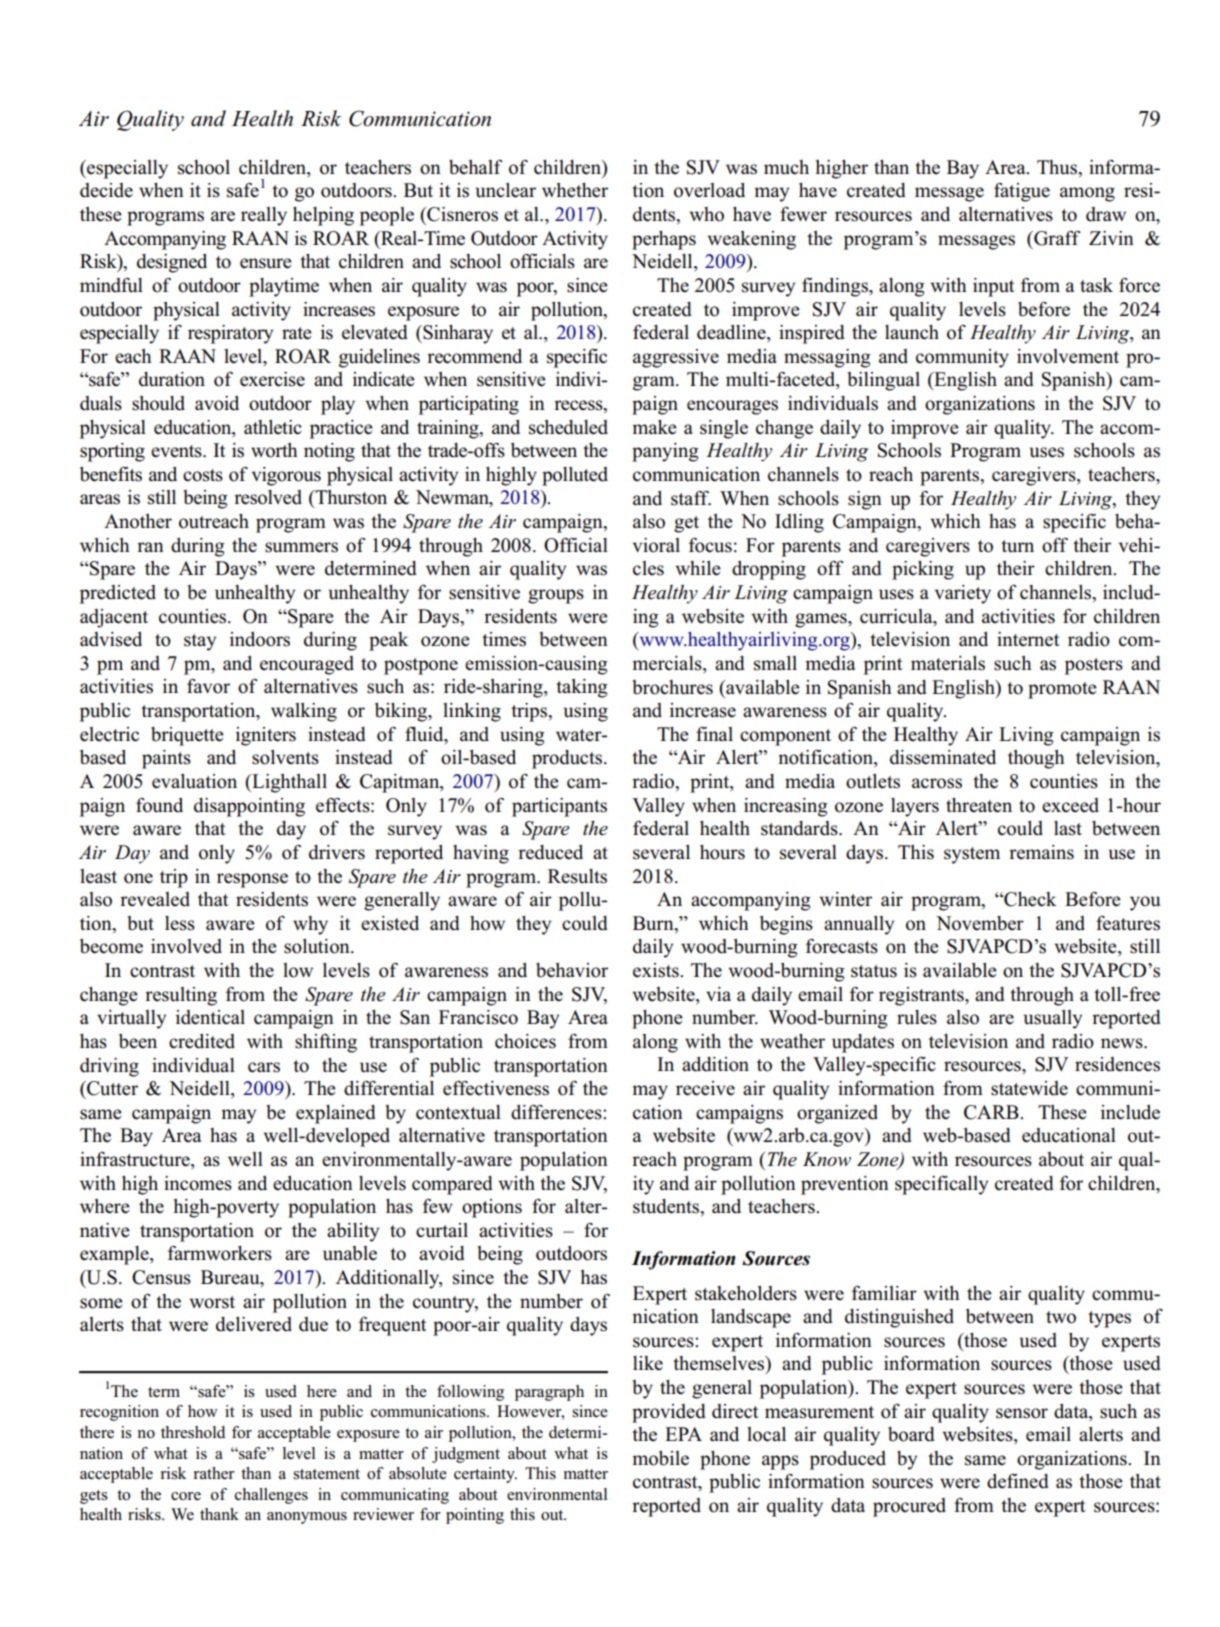 The image size is (1220, 1627). Describe the element at coordinates (575, 190) in the screenshot. I see `whether` at that location.
